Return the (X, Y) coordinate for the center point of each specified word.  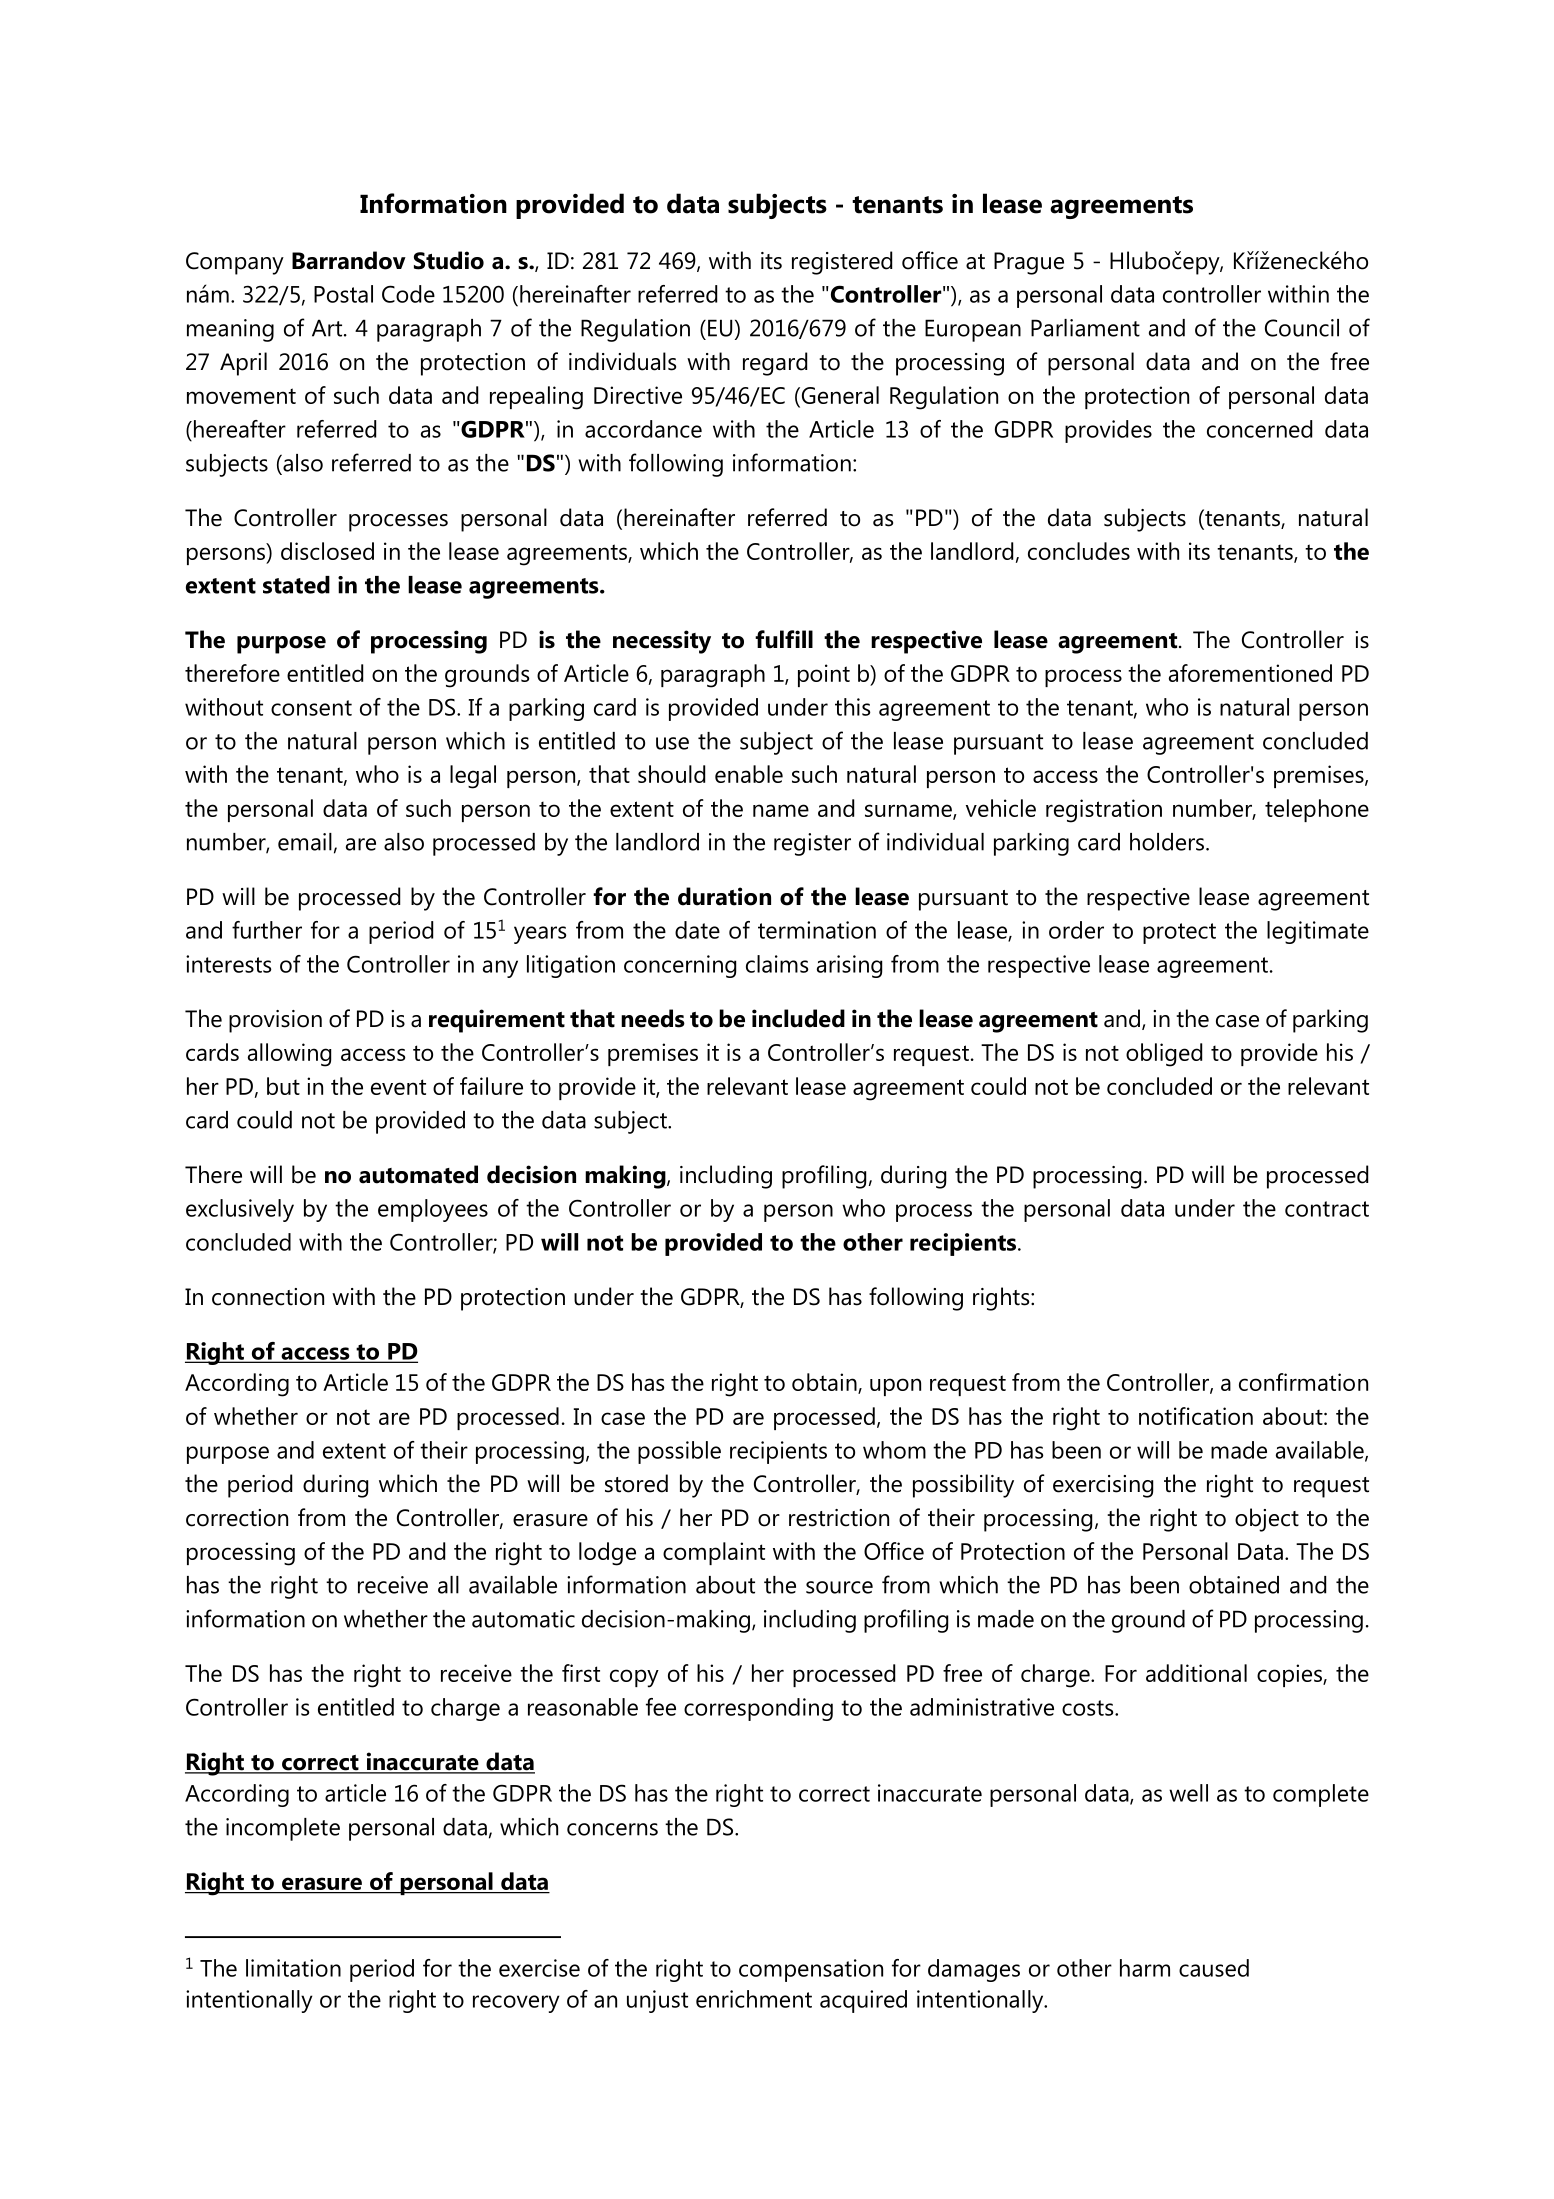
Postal (343, 294)
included (798, 1018)
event (398, 1087)
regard (775, 364)
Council (1302, 328)
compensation (811, 1970)
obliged (1164, 1055)
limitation (293, 1968)
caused (1214, 1968)
